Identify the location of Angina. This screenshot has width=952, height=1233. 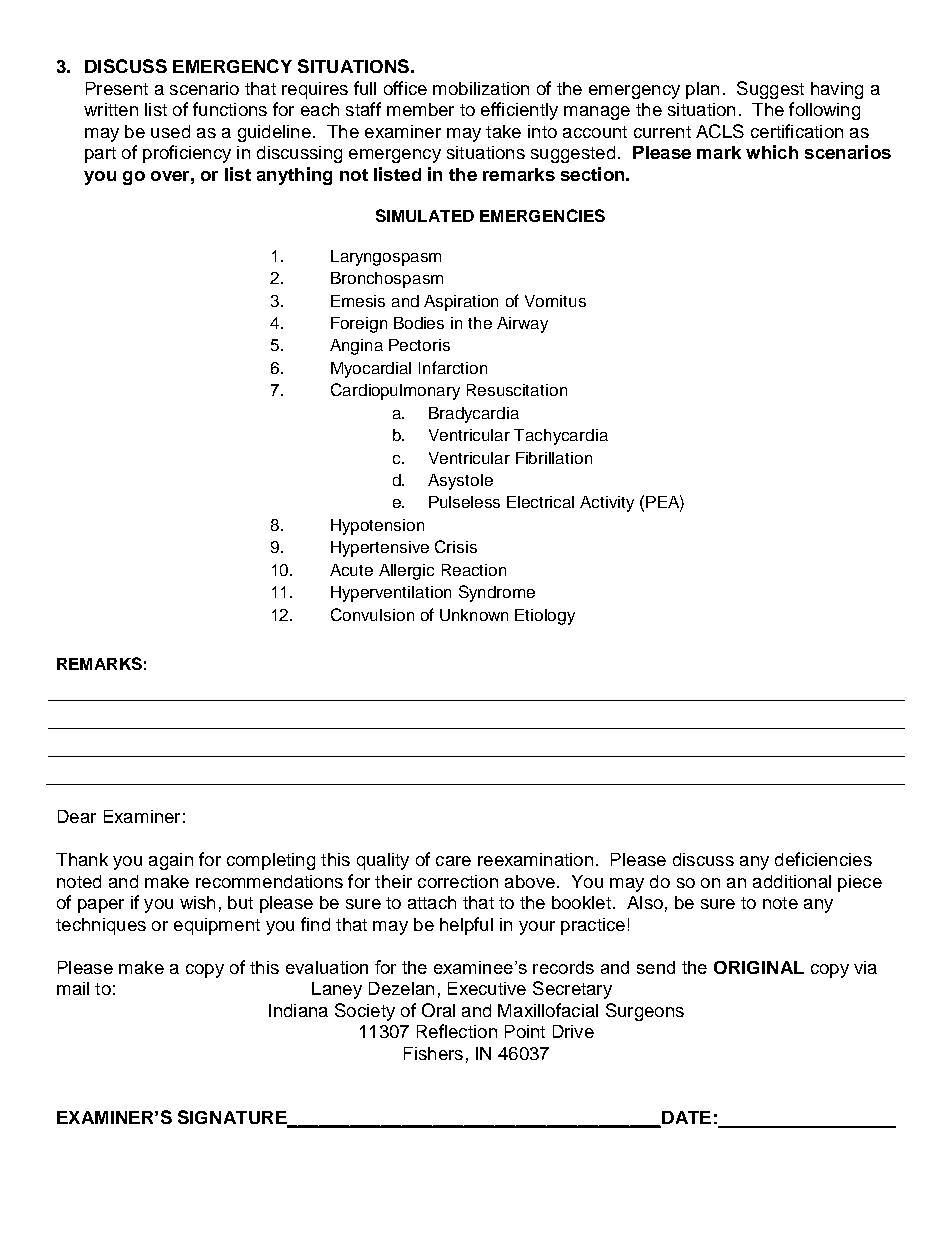
(356, 347).
